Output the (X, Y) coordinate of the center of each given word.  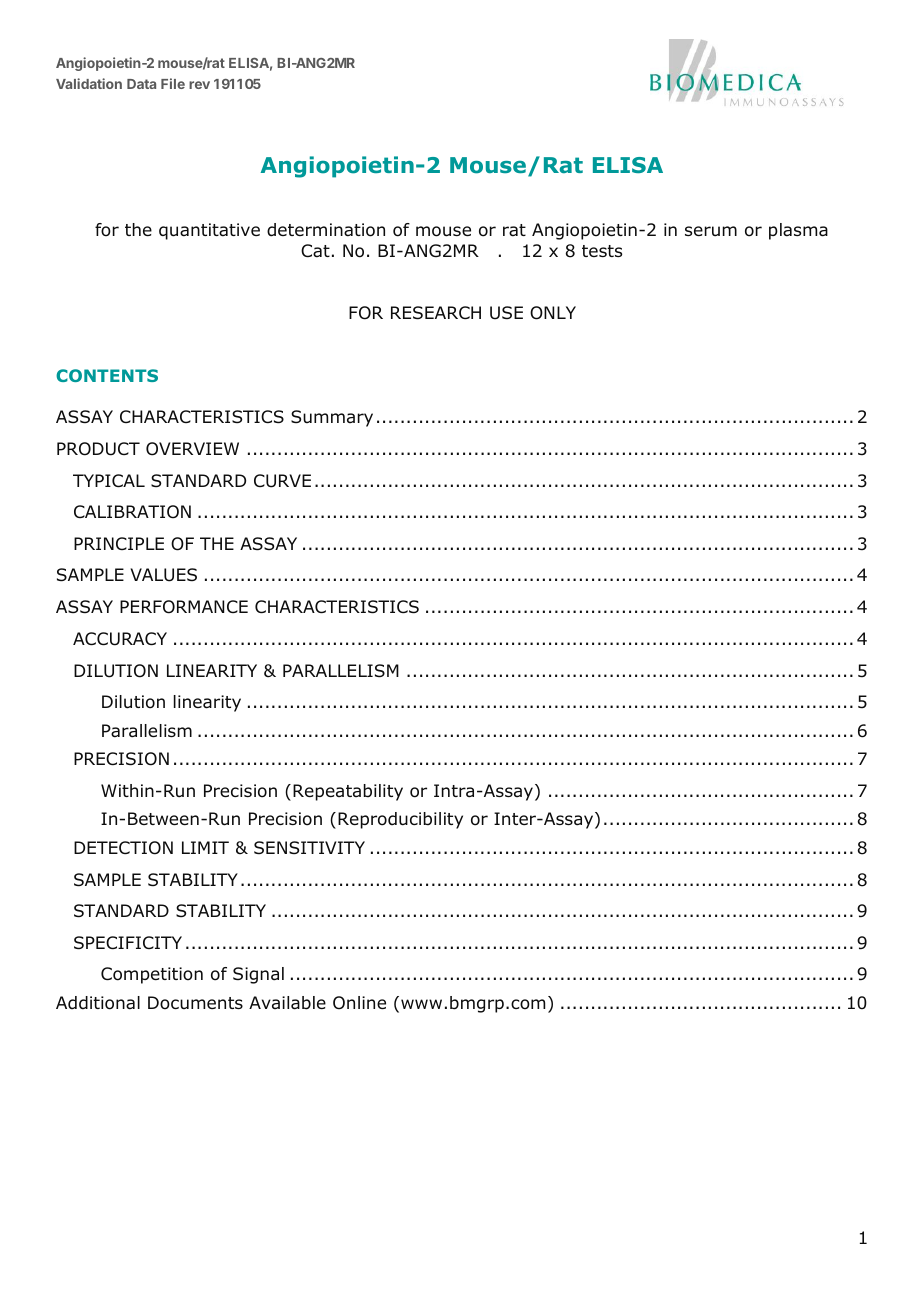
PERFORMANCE (184, 607)
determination (326, 230)
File (173, 83)
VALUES (163, 575)
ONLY (553, 313)
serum (711, 231)
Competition (152, 975)
